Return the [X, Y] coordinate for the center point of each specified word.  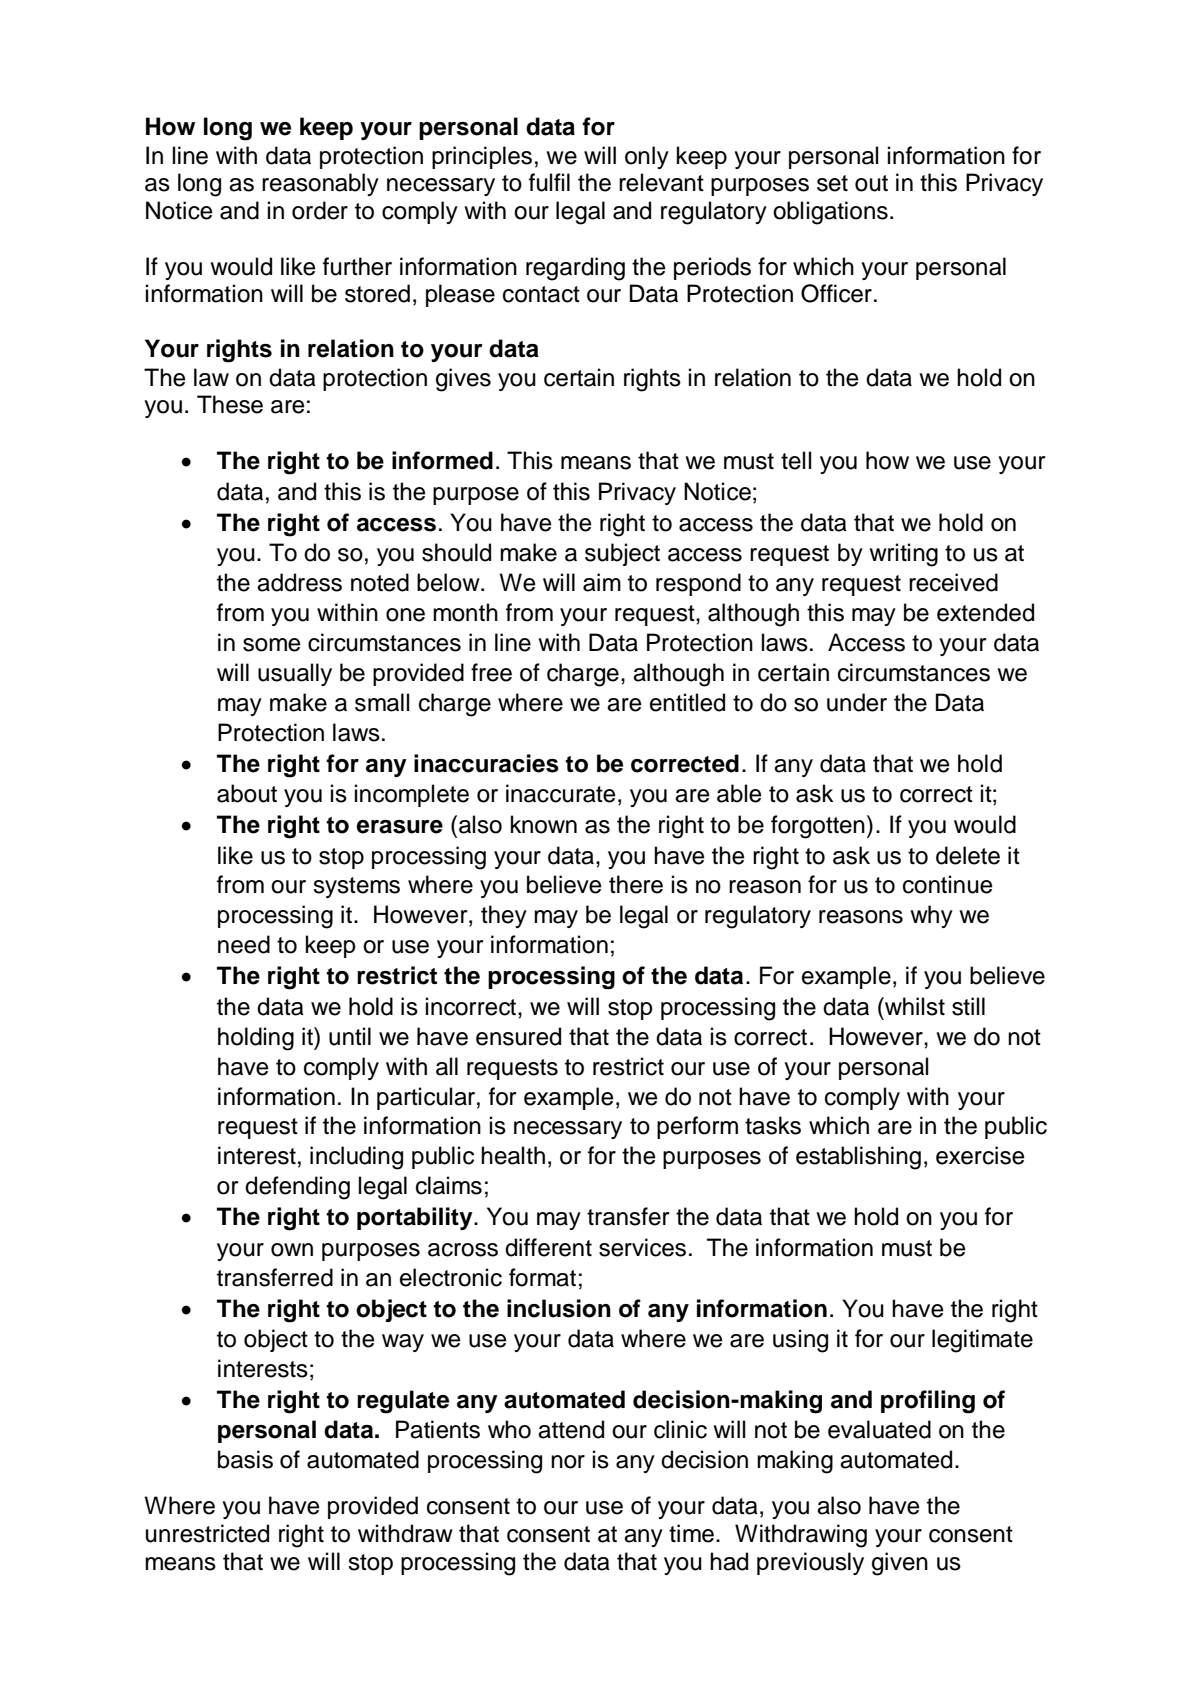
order [320, 210]
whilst [914, 1006]
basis [245, 1459]
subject [622, 554]
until [350, 1036]
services [642, 1247]
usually [295, 674]
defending [297, 1188]
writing [903, 555]
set [832, 183]
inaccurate [561, 793]
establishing [858, 1158]
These [230, 404]
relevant [661, 182]
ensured [518, 1036]
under [857, 702]
